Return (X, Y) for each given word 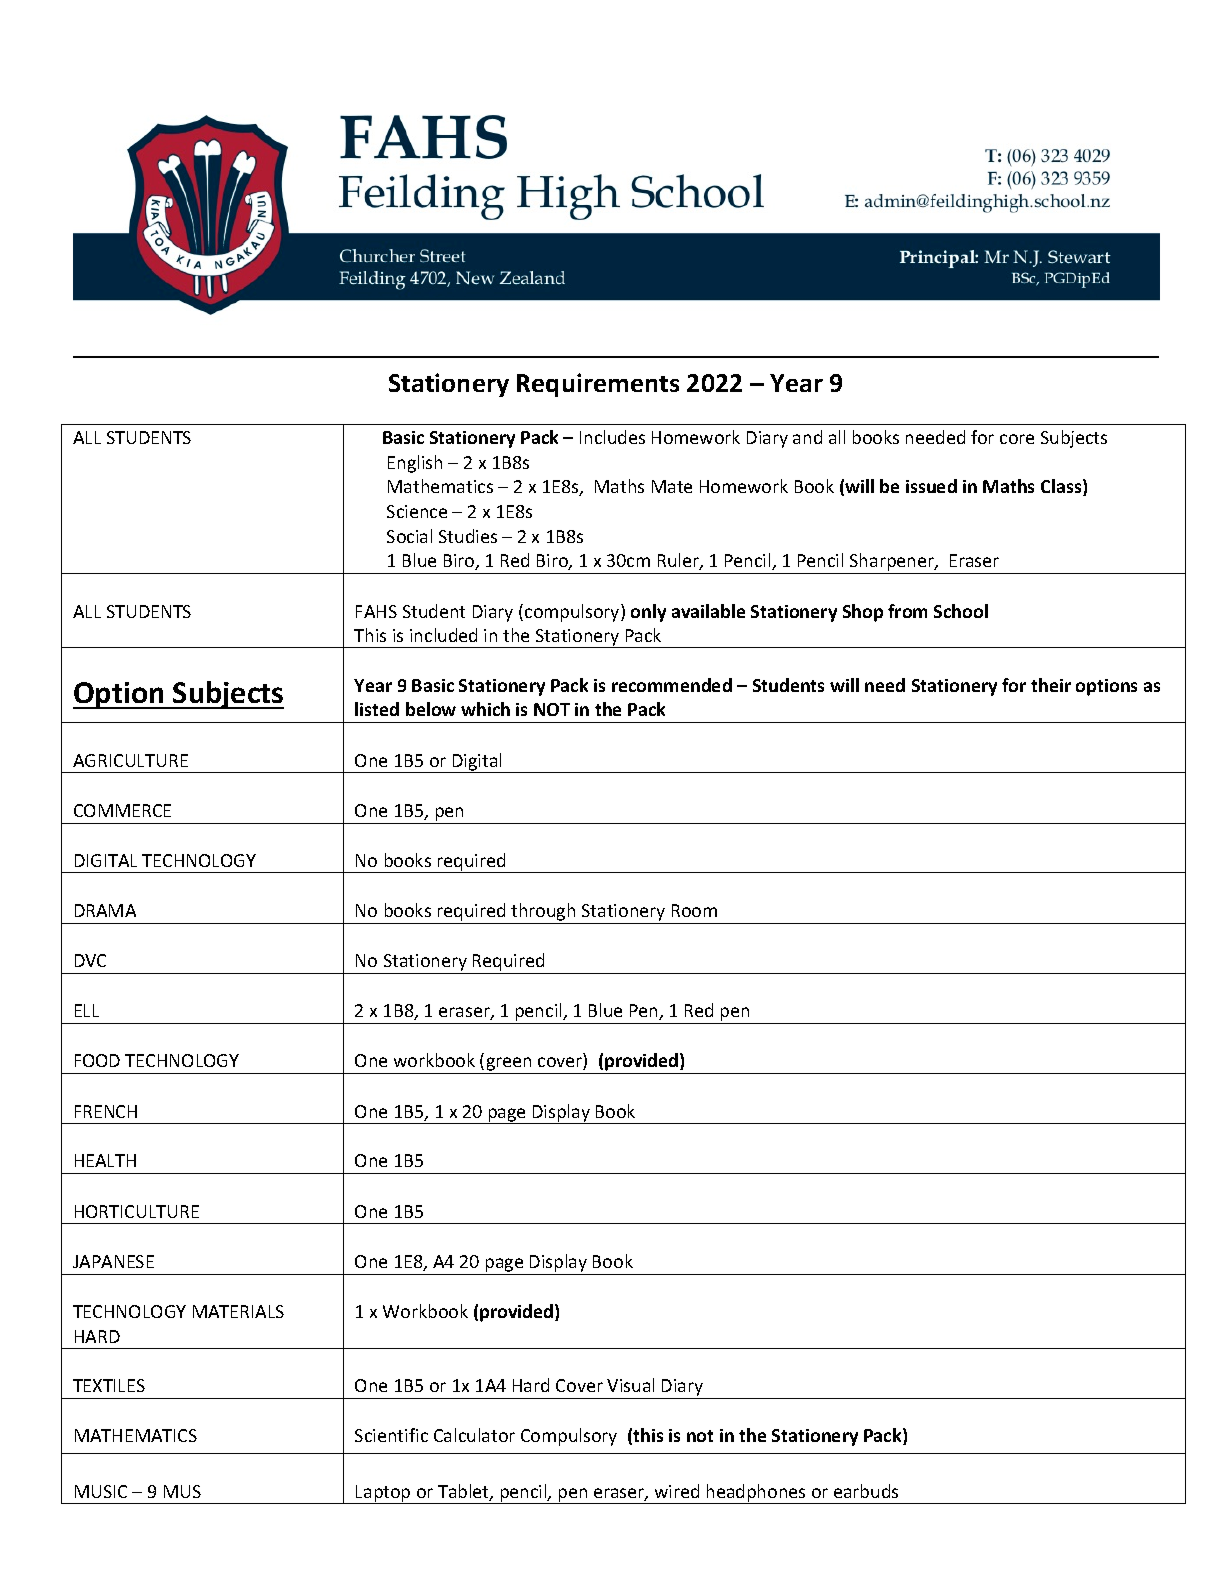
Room (694, 910)
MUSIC (101, 1491)
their (1051, 685)
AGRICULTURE (130, 760)
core (1017, 439)
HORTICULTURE (137, 1211)
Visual (630, 1385)
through (543, 912)
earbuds (866, 1491)
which (485, 709)
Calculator (474, 1435)
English (415, 464)
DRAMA (105, 910)
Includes (612, 437)
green (509, 1065)
